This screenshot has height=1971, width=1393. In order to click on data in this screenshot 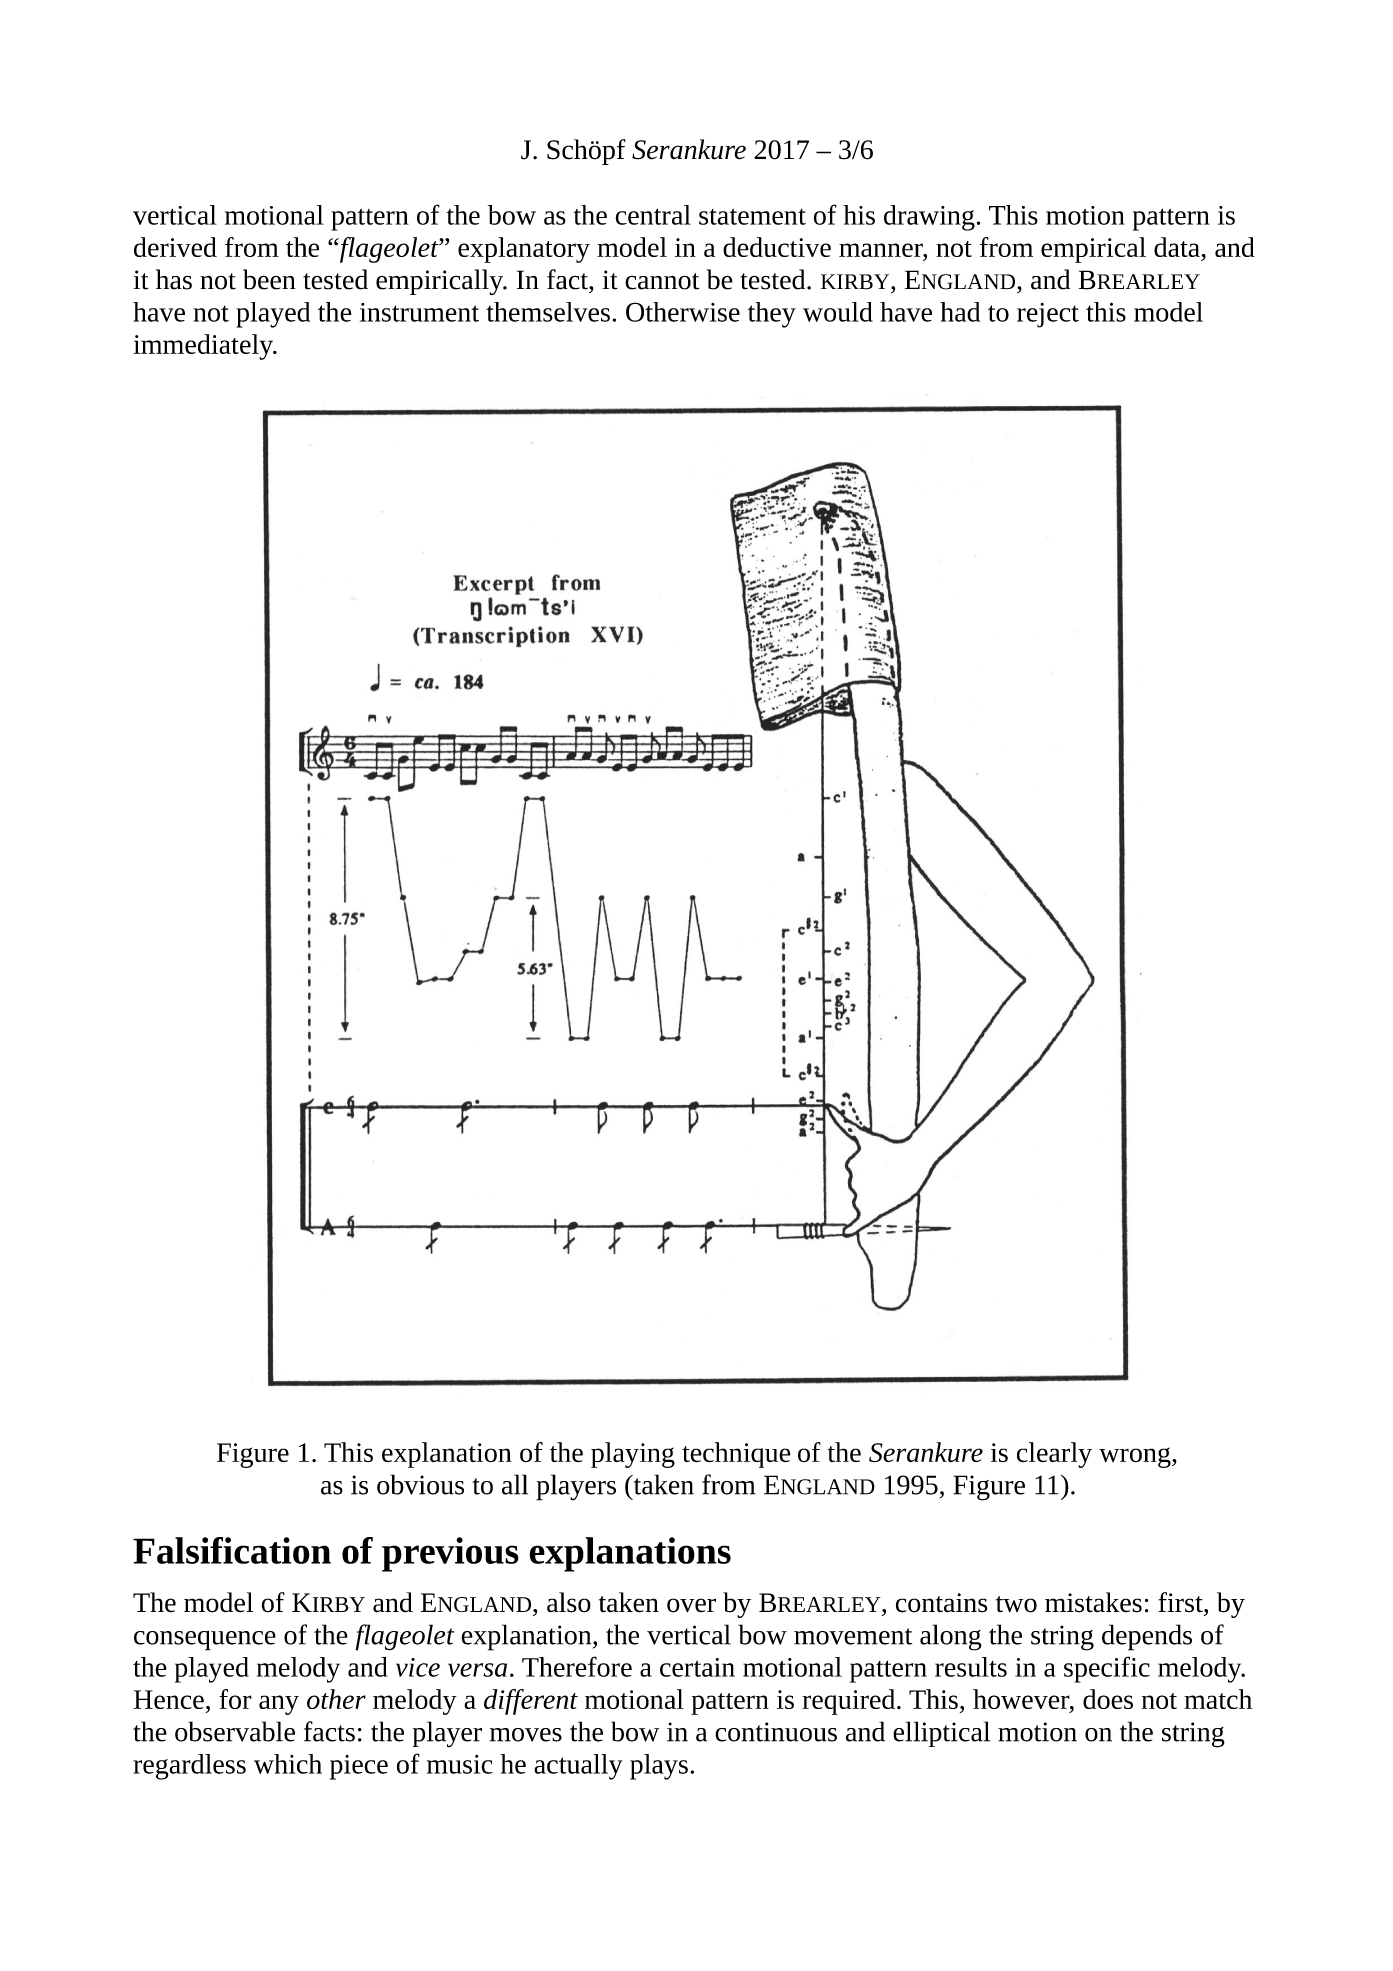, I will do `click(1177, 247)`.
